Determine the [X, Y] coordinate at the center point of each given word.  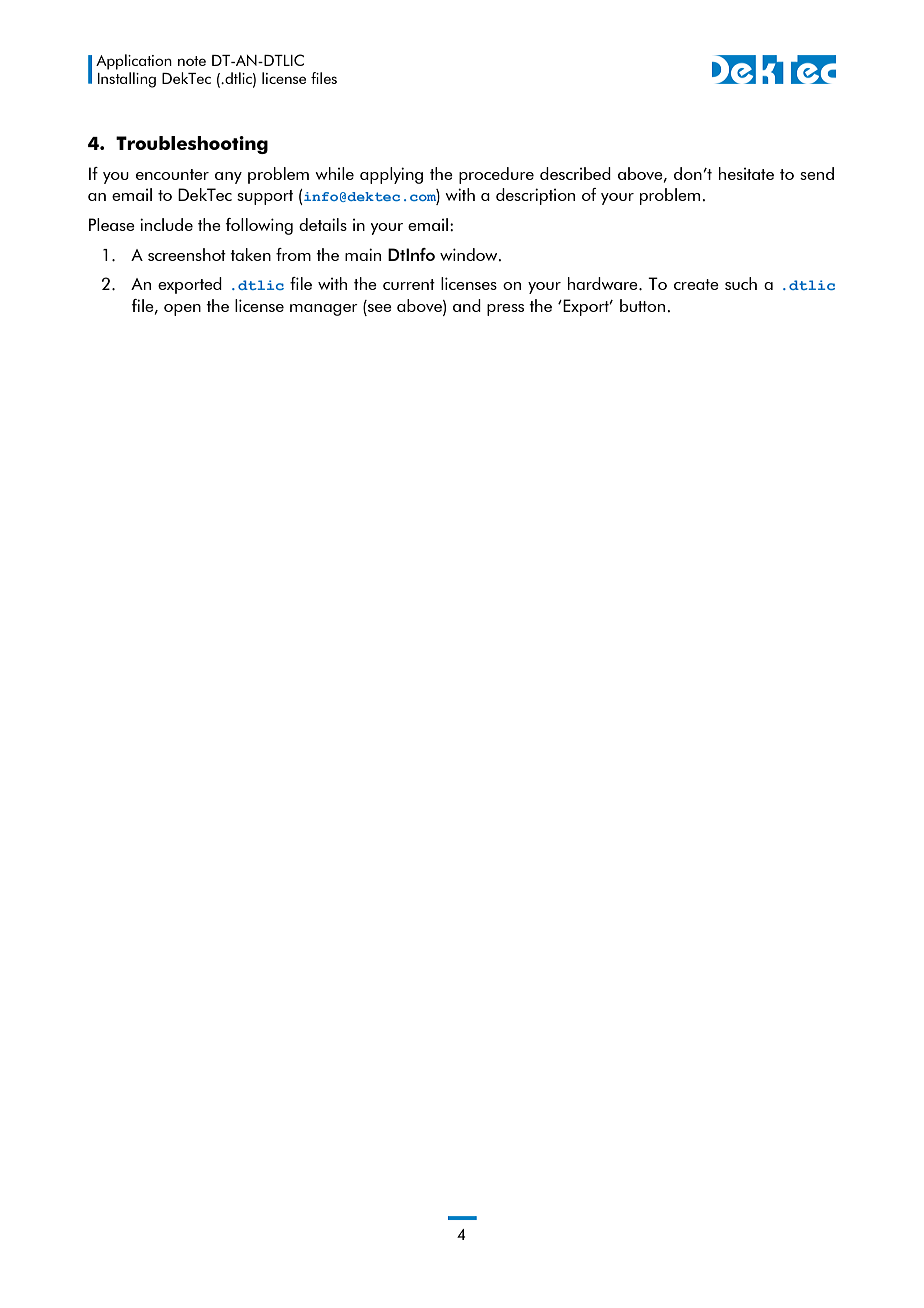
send [817, 173]
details [323, 224]
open [182, 310]
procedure [496, 175]
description [535, 196]
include [166, 224]
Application [134, 62]
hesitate [746, 173]
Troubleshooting [192, 145]
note [192, 61]
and [467, 305]
